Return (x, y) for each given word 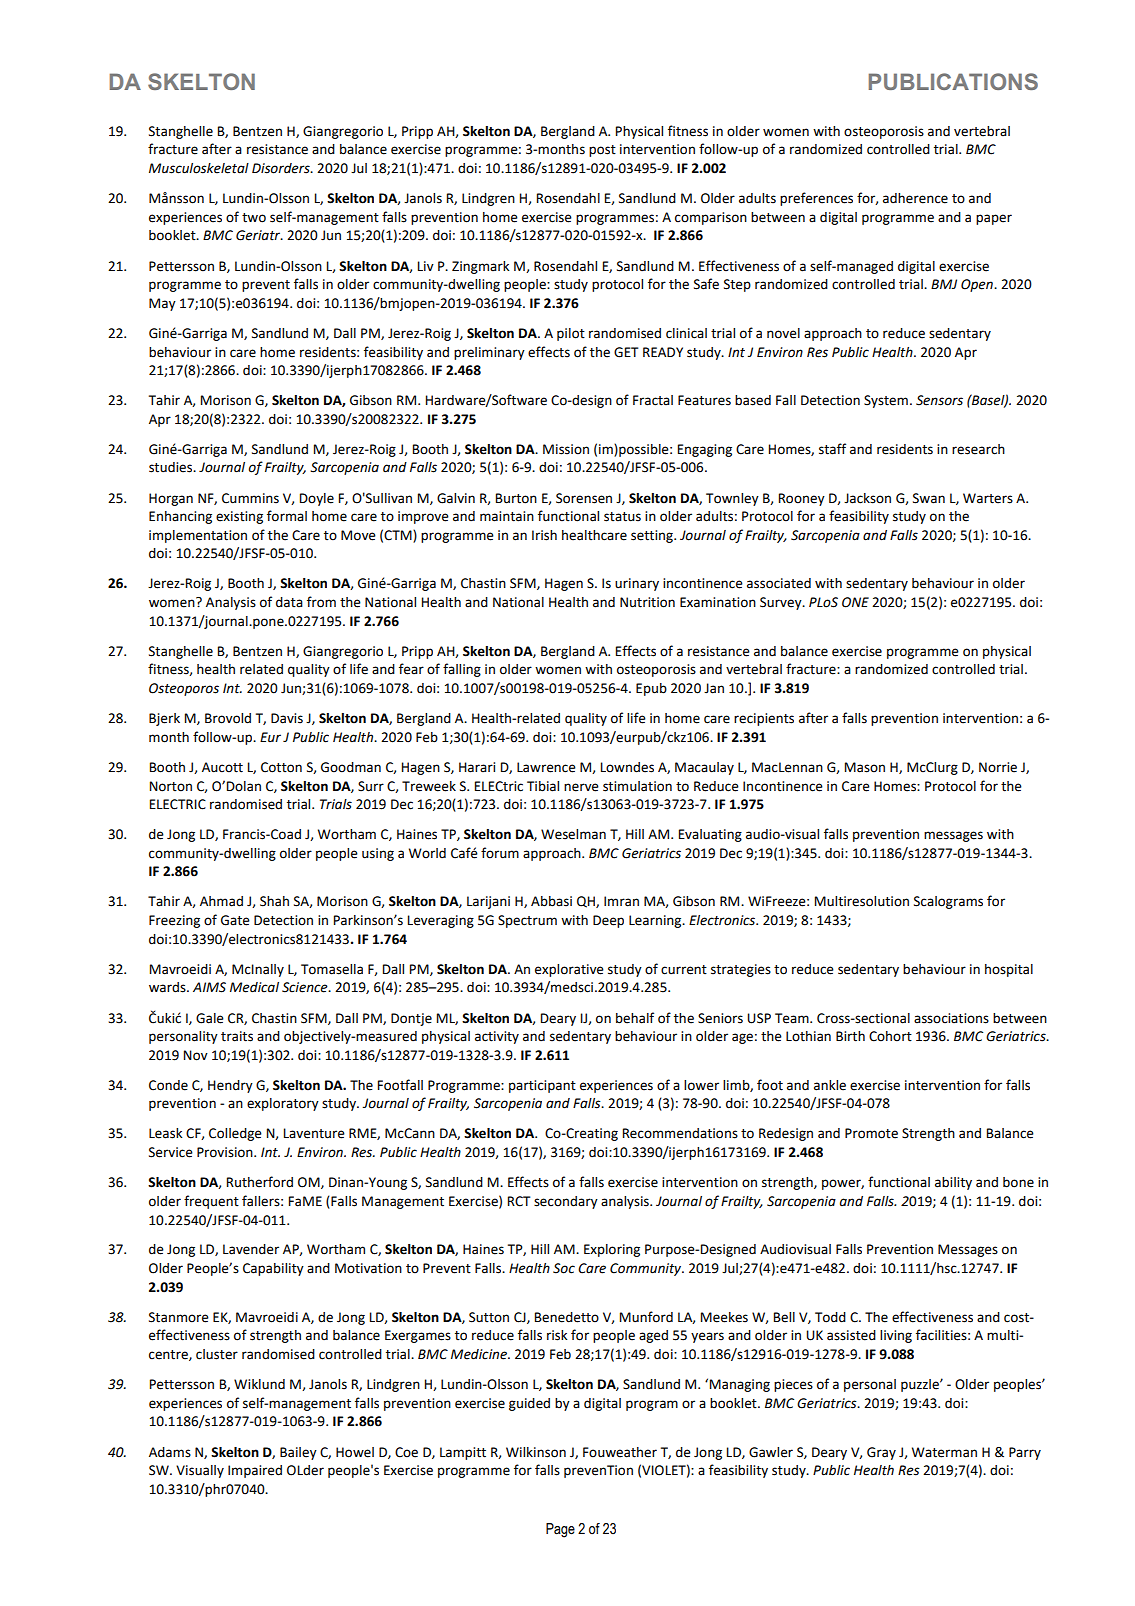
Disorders (282, 168)
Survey (782, 603)
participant (542, 1086)
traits (237, 1036)
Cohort (890, 1036)
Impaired (255, 1471)
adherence (915, 198)
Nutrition (647, 602)
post (602, 151)
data (289, 602)
